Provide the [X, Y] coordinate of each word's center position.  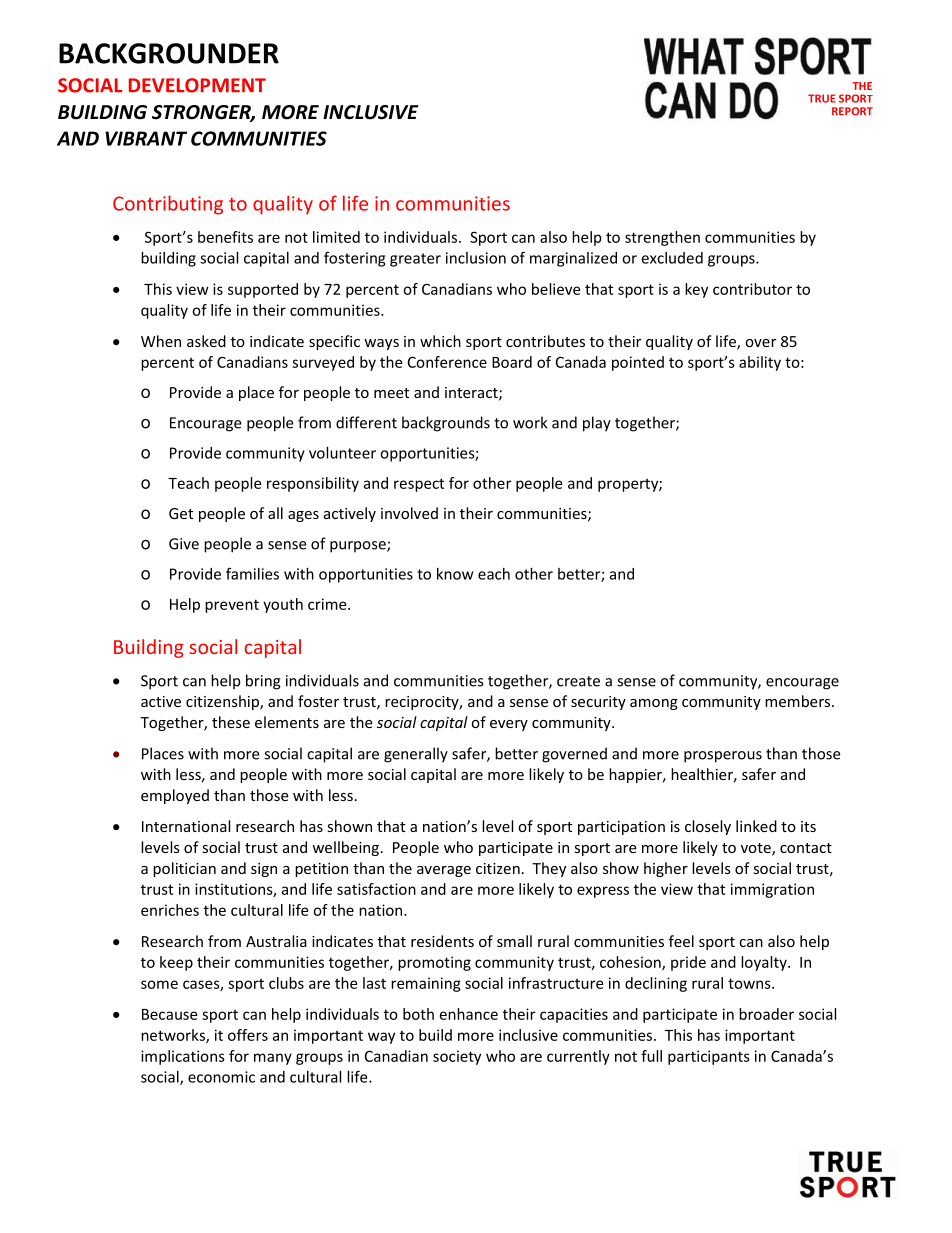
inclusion [476, 258]
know [455, 574]
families [252, 573]
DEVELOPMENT [197, 85]
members [799, 701]
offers [248, 1035]
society [457, 1057]
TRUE [821, 98]
